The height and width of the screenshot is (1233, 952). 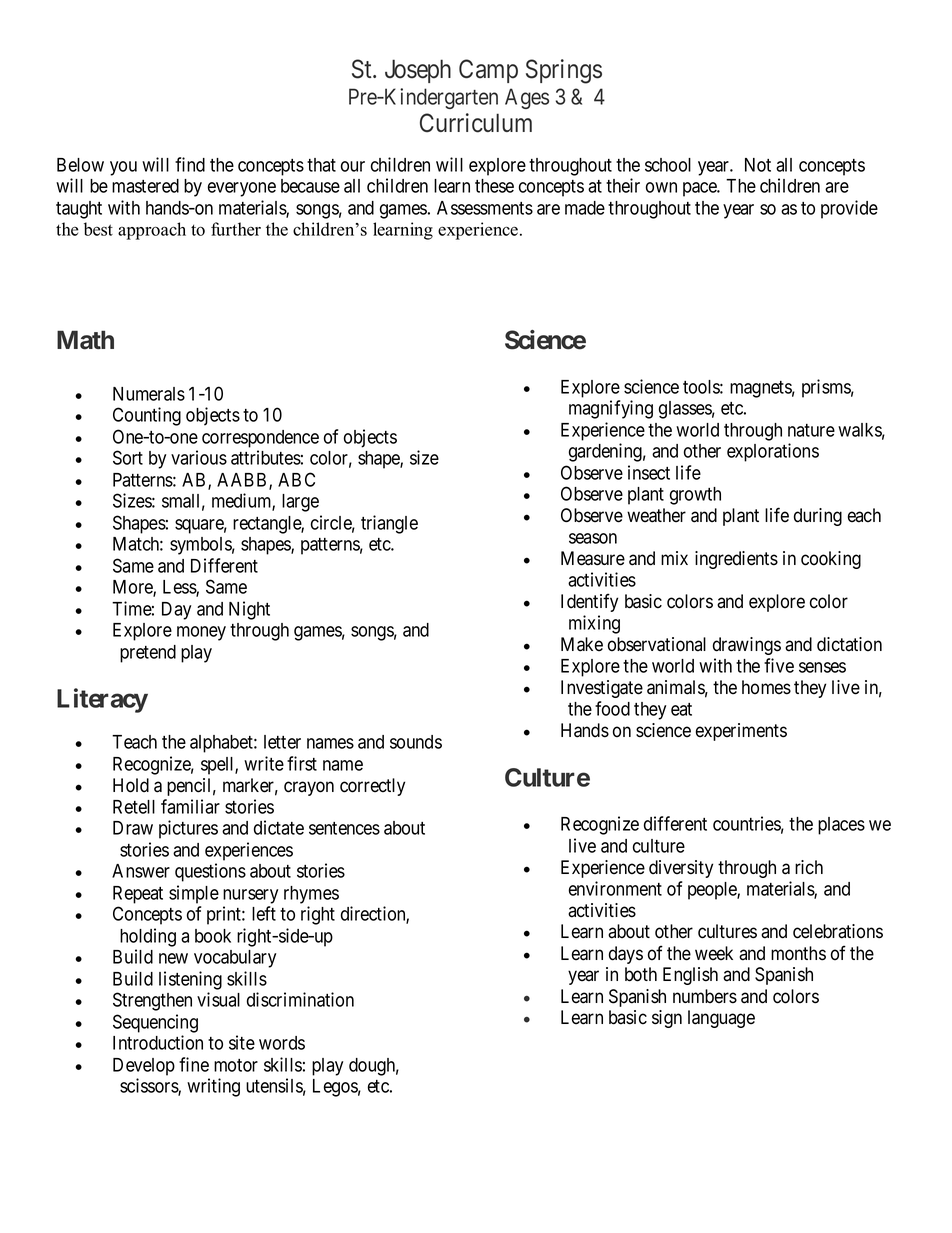 What do you see at coordinates (811, 430) in the screenshot?
I see `nature` at bounding box center [811, 430].
